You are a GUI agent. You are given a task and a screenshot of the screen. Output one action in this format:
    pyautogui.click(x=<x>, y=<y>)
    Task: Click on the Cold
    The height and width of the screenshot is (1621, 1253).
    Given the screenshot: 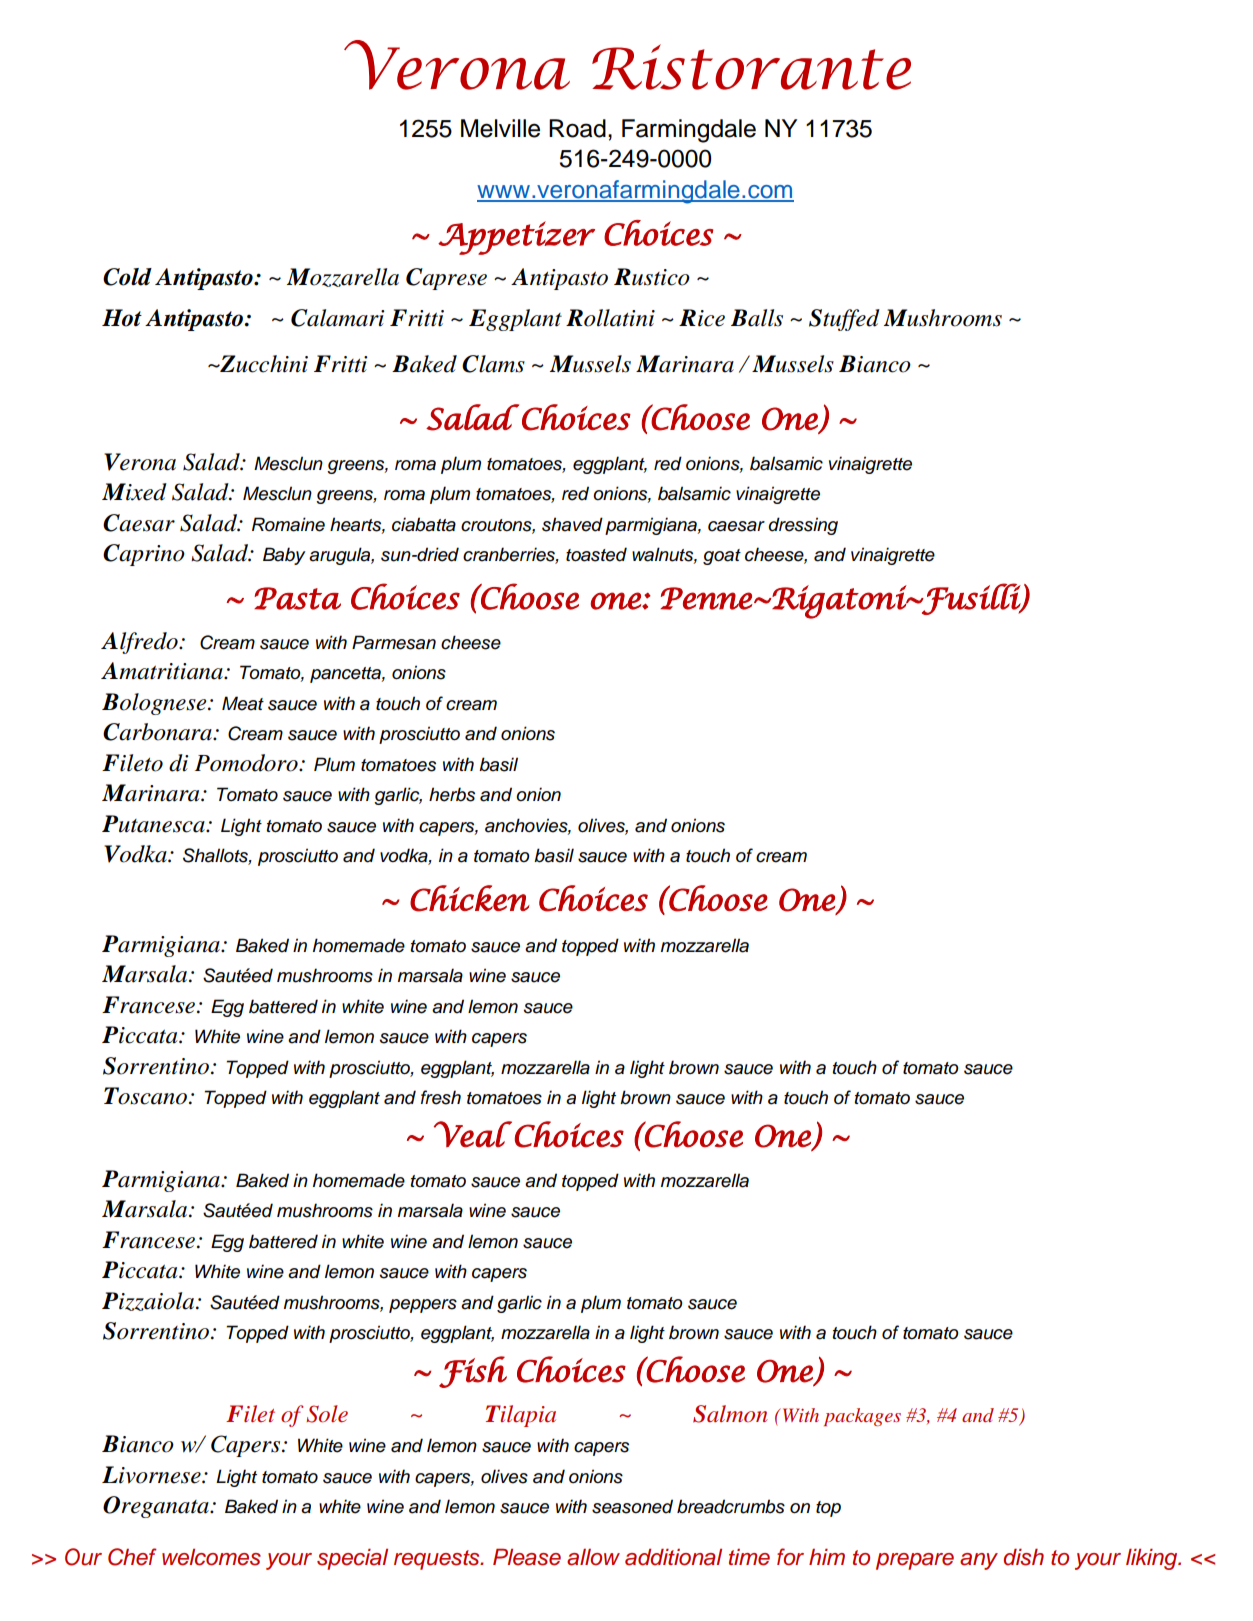 What is the action you would take?
    pyautogui.click(x=127, y=277)
